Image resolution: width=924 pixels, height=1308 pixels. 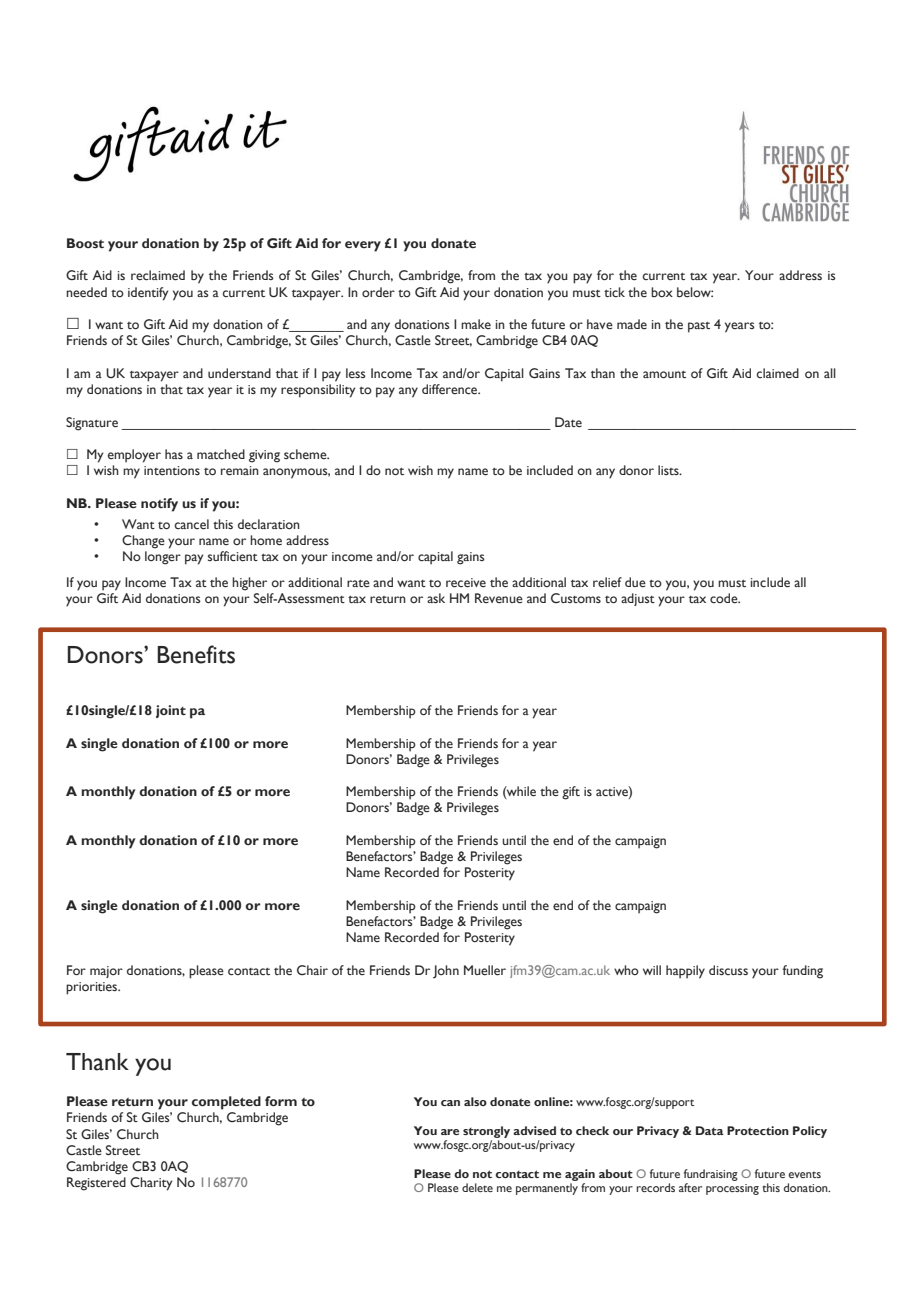 I want to click on receive, so click(x=466, y=583).
